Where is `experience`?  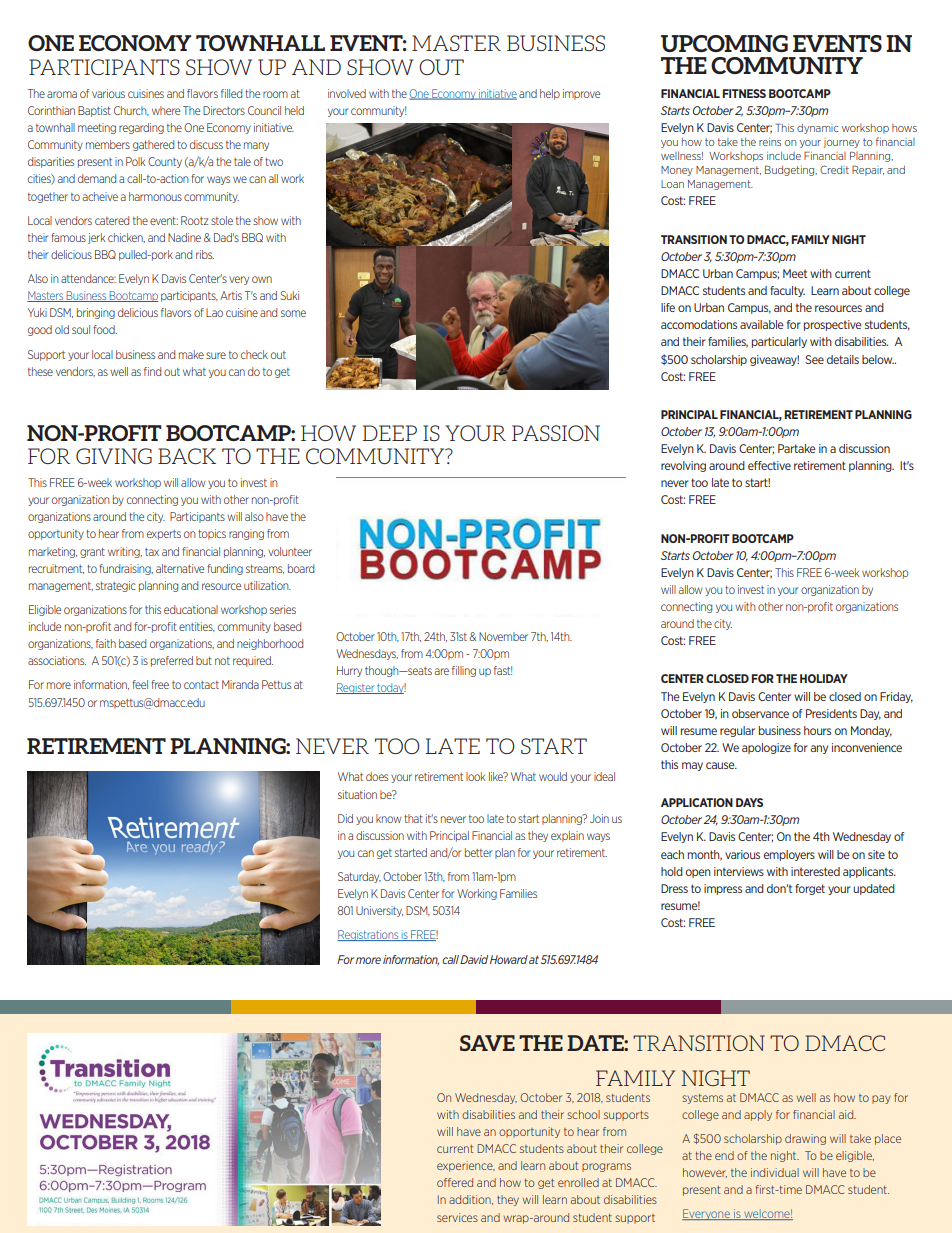
experience is located at coordinates (466, 1166).
